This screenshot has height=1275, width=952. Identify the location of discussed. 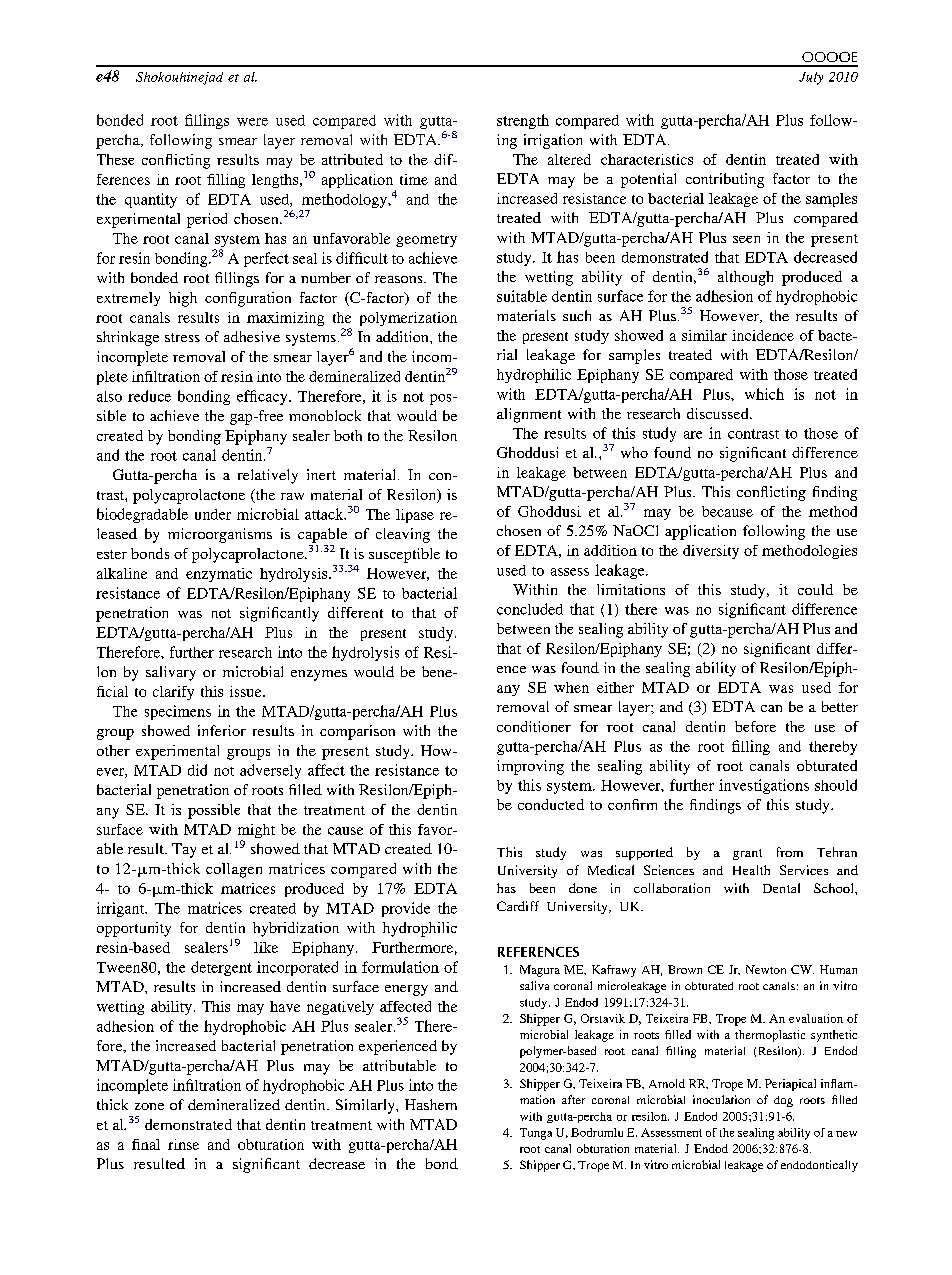
(719, 413).
